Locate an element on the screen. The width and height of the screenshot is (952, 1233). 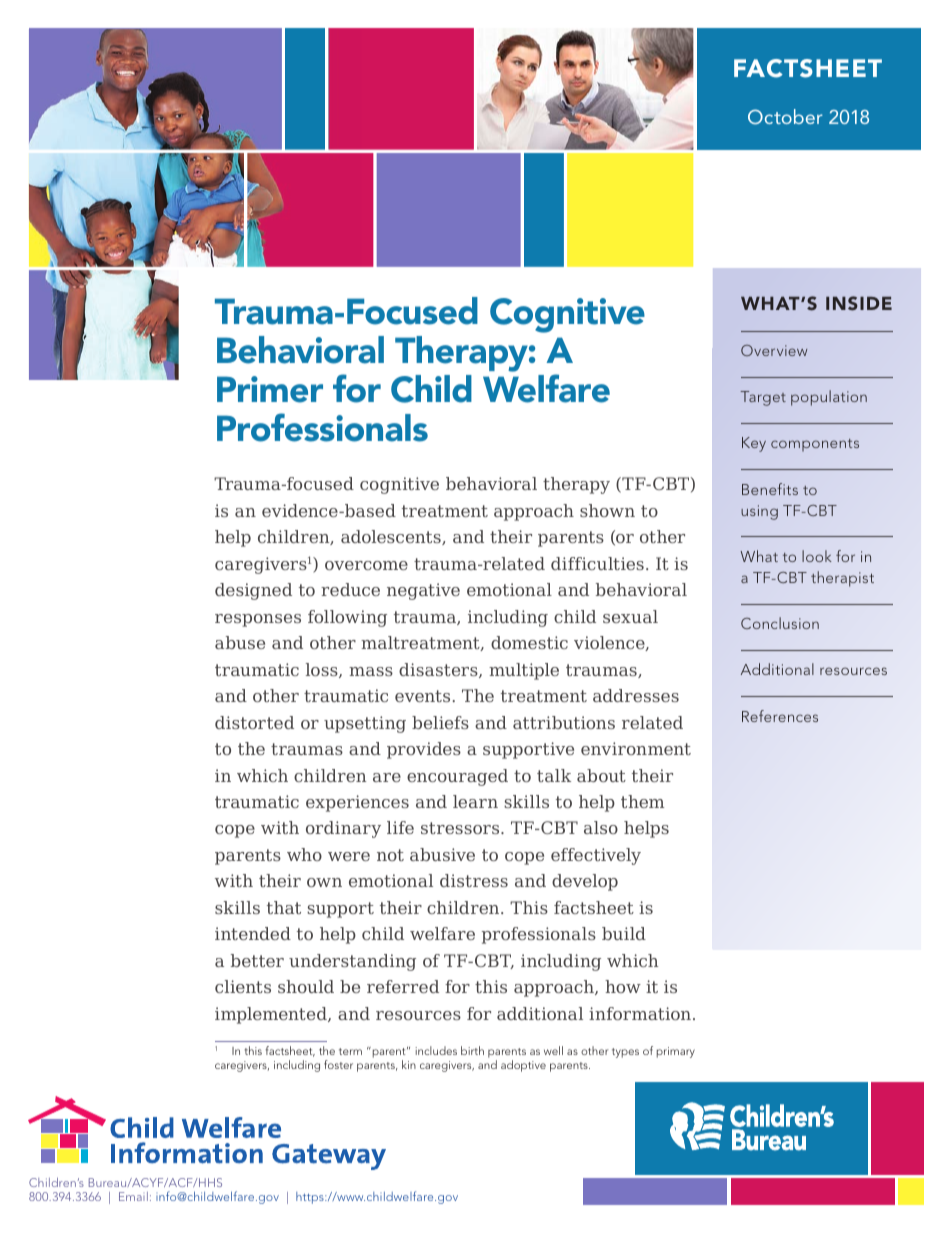
adoptive is located at coordinates (523, 1066).
